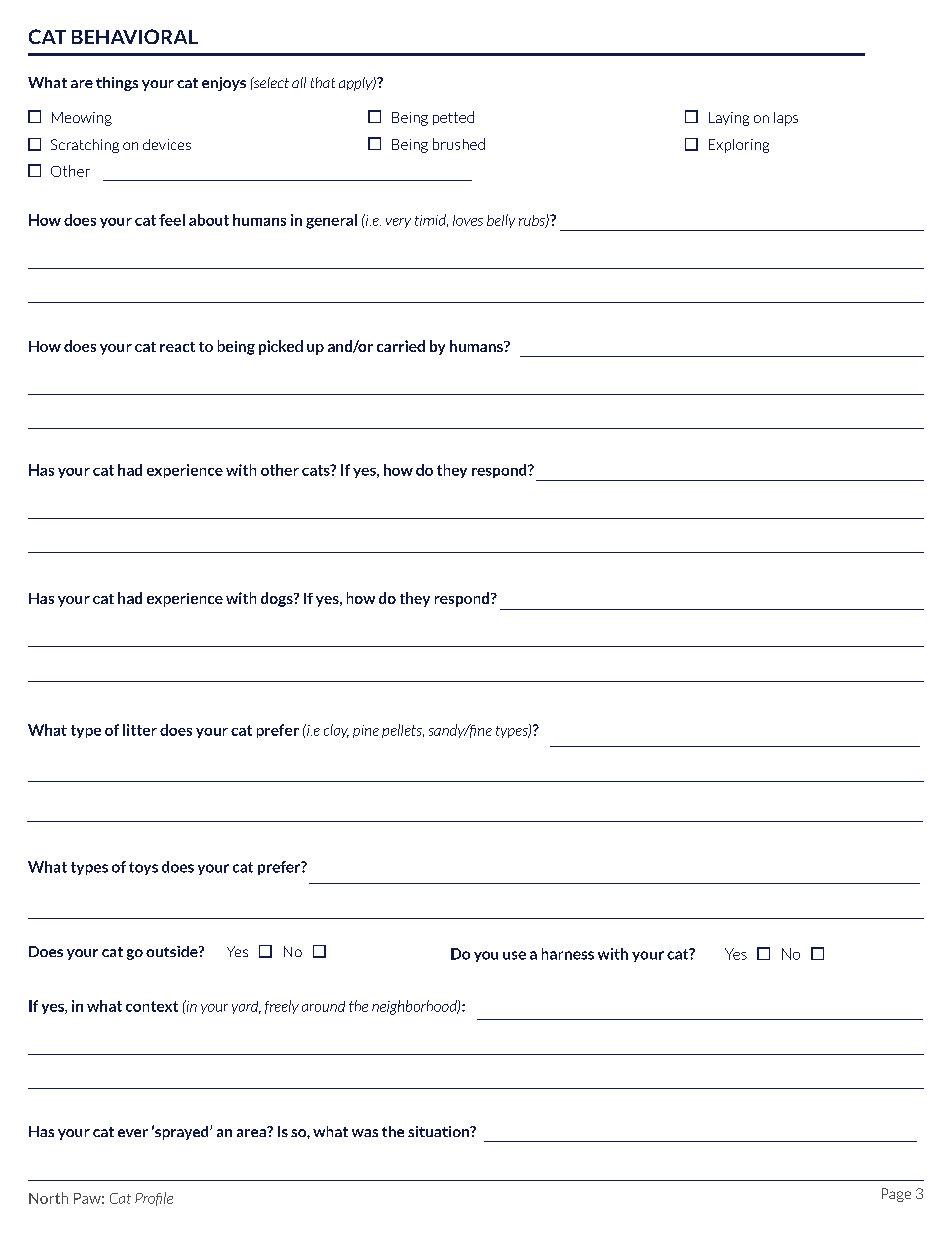 The width and height of the document is (952, 1233). Describe the element at coordinates (786, 119) in the document. I see `laps` at that location.
